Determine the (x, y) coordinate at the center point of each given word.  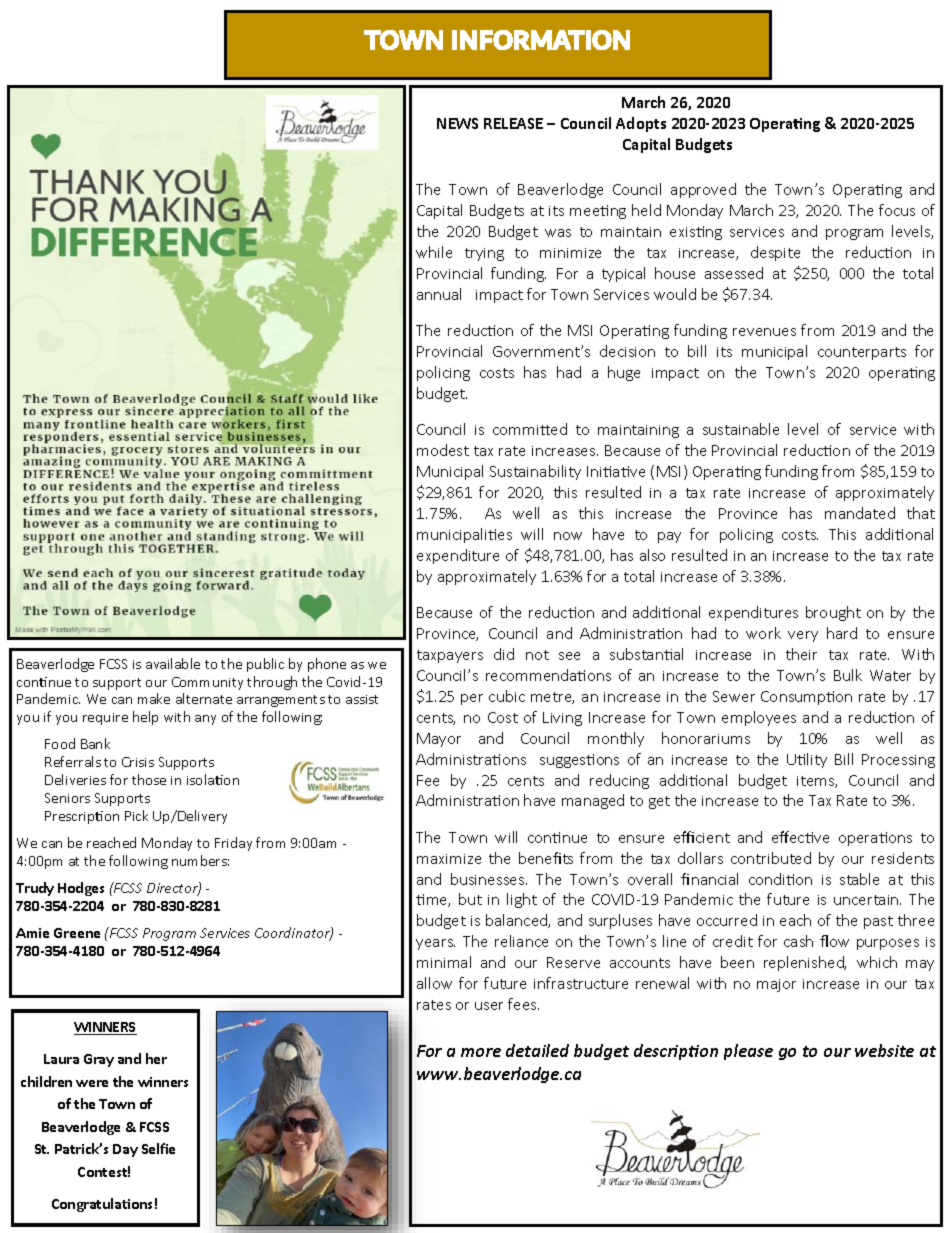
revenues (764, 332)
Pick (136, 815)
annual (439, 294)
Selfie (158, 1148)
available (173, 663)
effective (800, 837)
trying (484, 254)
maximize (449, 859)
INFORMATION (541, 40)
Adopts (641, 124)
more (481, 1052)
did (504, 654)
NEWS (457, 123)
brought (833, 613)
